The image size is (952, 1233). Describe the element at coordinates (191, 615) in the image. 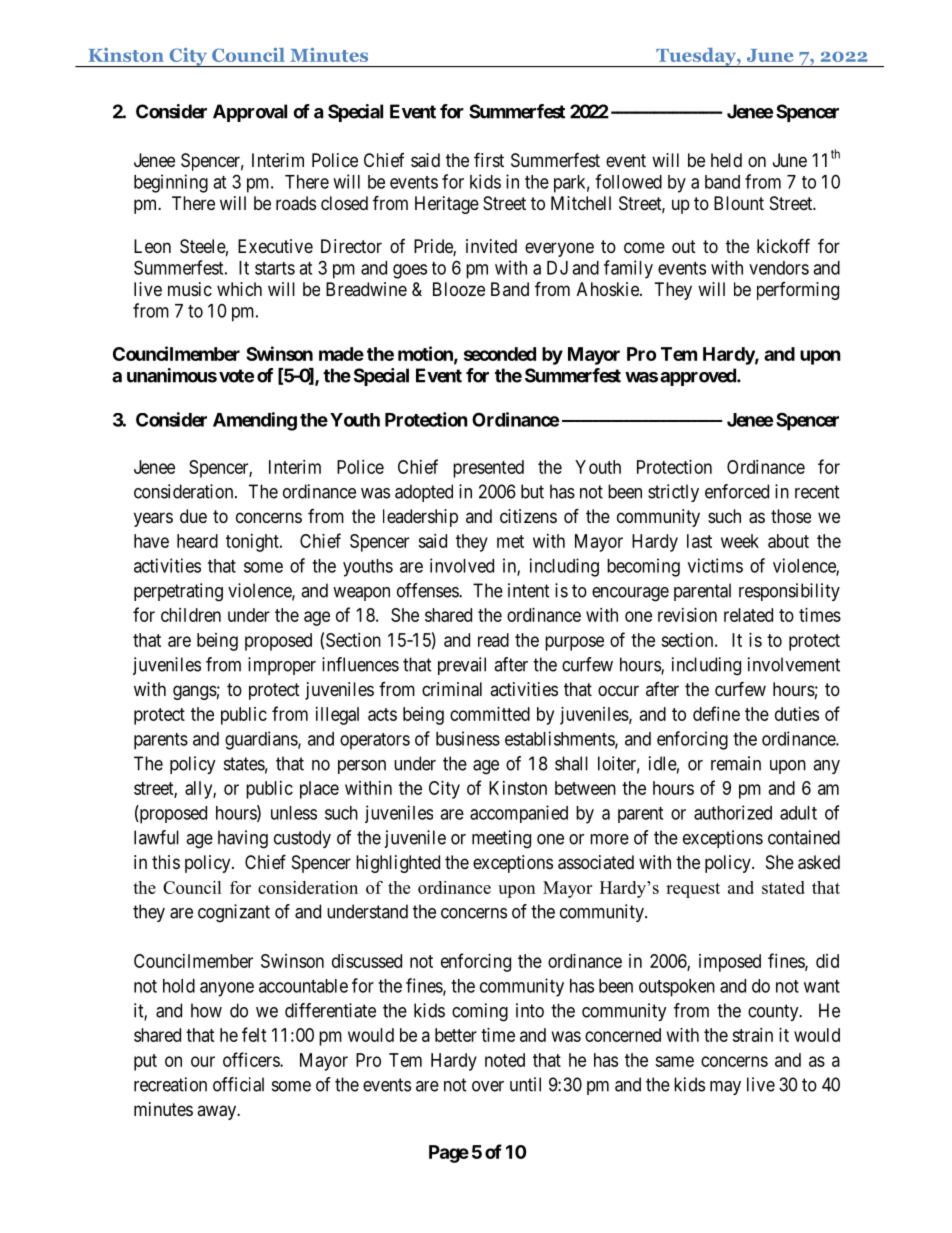

I see `children` at that location.
